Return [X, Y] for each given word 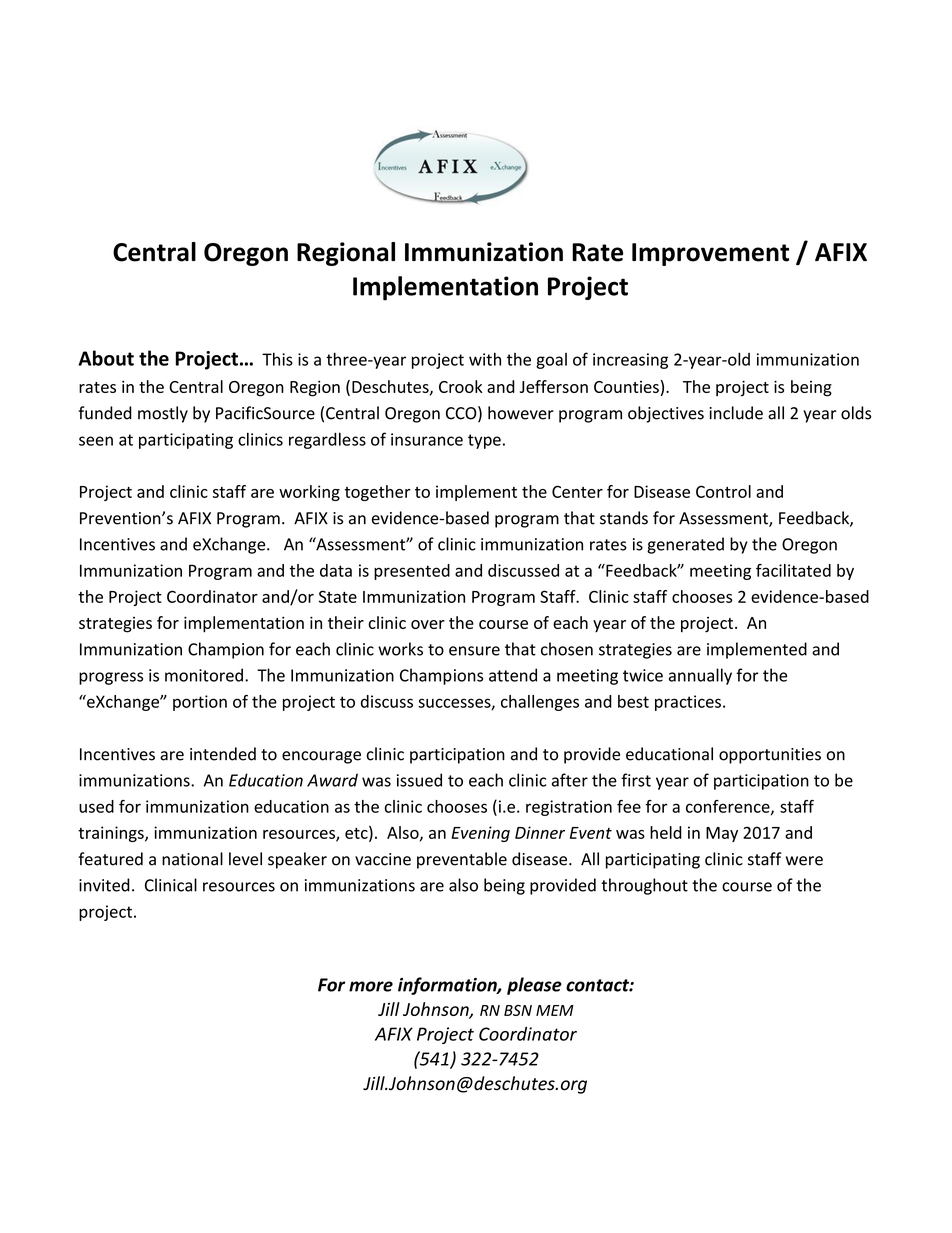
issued [419, 780]
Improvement [710, 254]
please [534, 986]
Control [723, 491]
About [106, 358]
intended [223, 754]
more [371, 986]
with [485, 359]
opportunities [770, 756]
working [309, 493]
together [377, 493]
